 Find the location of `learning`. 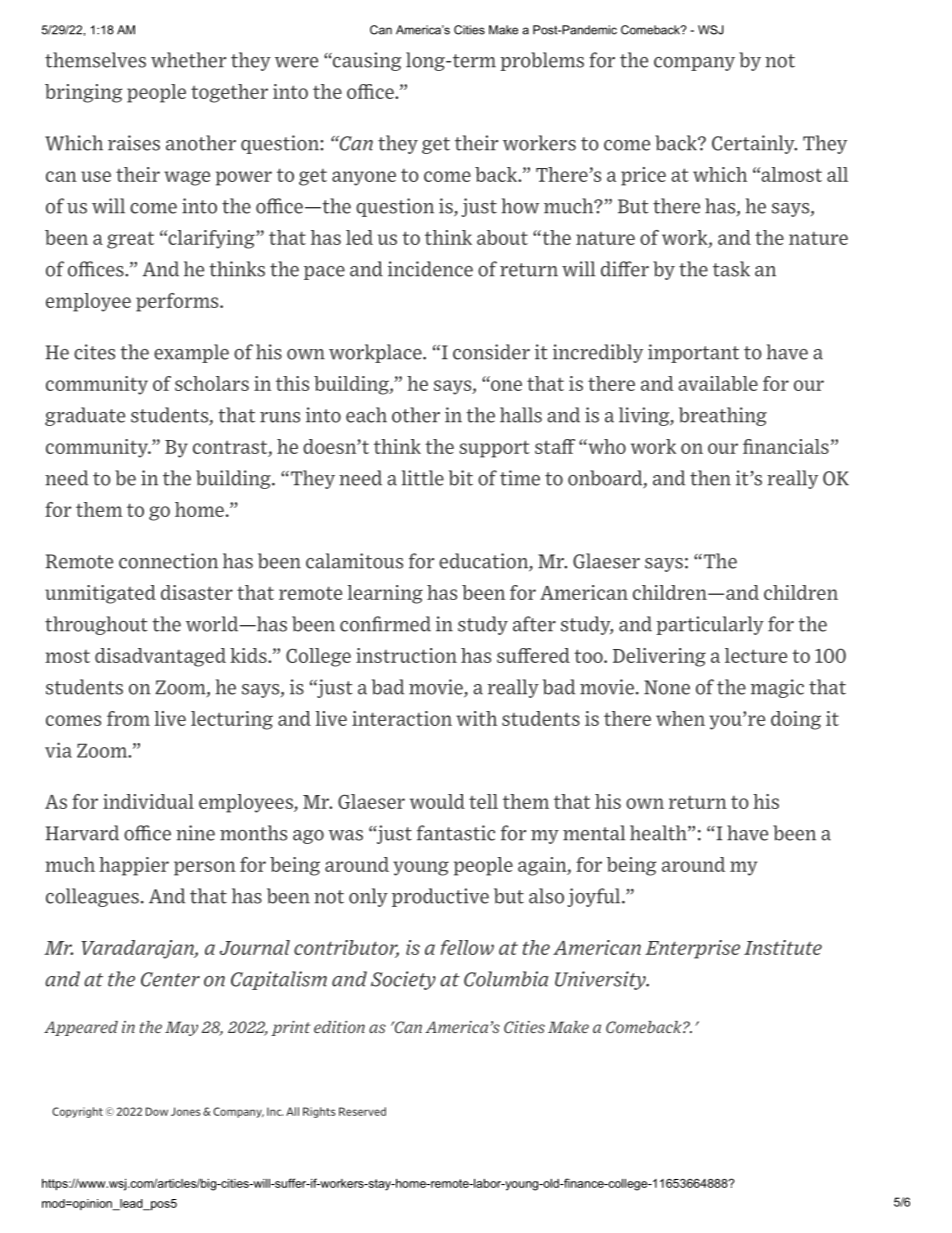

learning is located at coordinates (385, 594).
